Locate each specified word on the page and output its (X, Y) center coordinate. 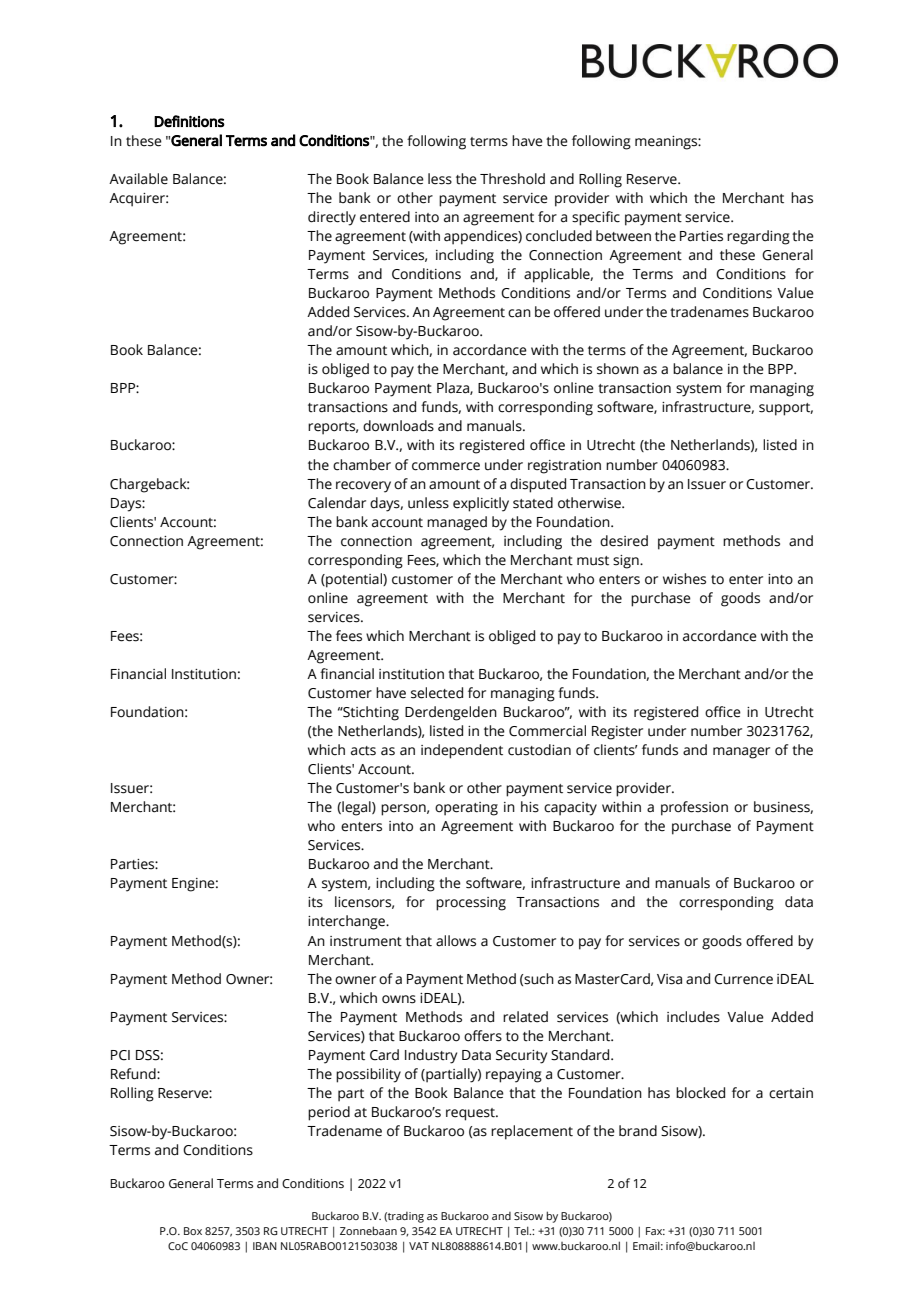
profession (694, 808)
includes (693, 1017)
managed (457, 523)
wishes (684, 579)
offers (483, 1036)
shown (618, 369)
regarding (758, 237)
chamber (362, 465)
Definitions (189, 121)
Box (193, 1231)
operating (466, 809)
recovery (363, 487)
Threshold (512, 179)
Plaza (454, 388)
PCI (120, 1055)
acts (363, 751)
